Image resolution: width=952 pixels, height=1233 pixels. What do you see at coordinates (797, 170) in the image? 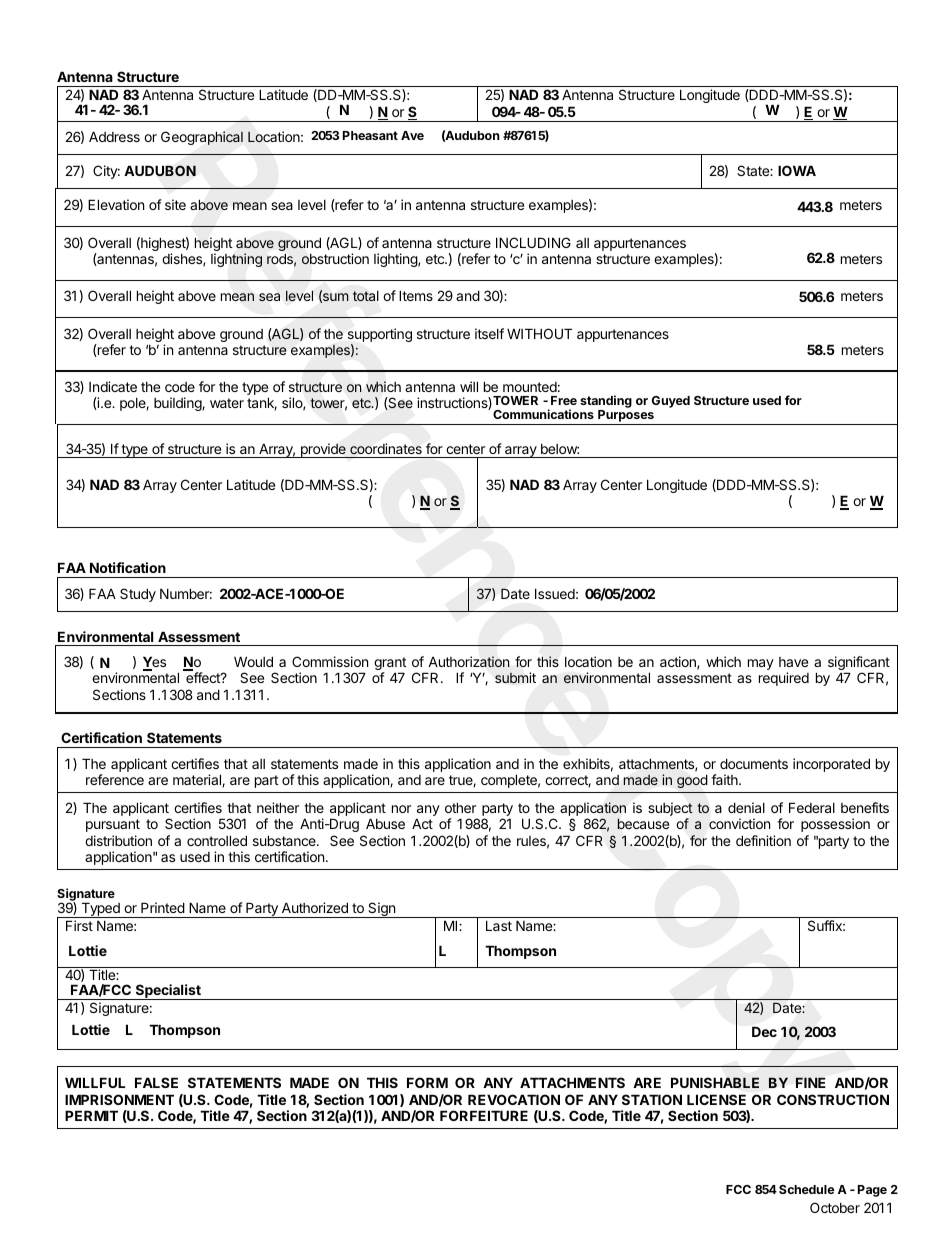
I see `IOWA` at bounding box center [797, 170].
